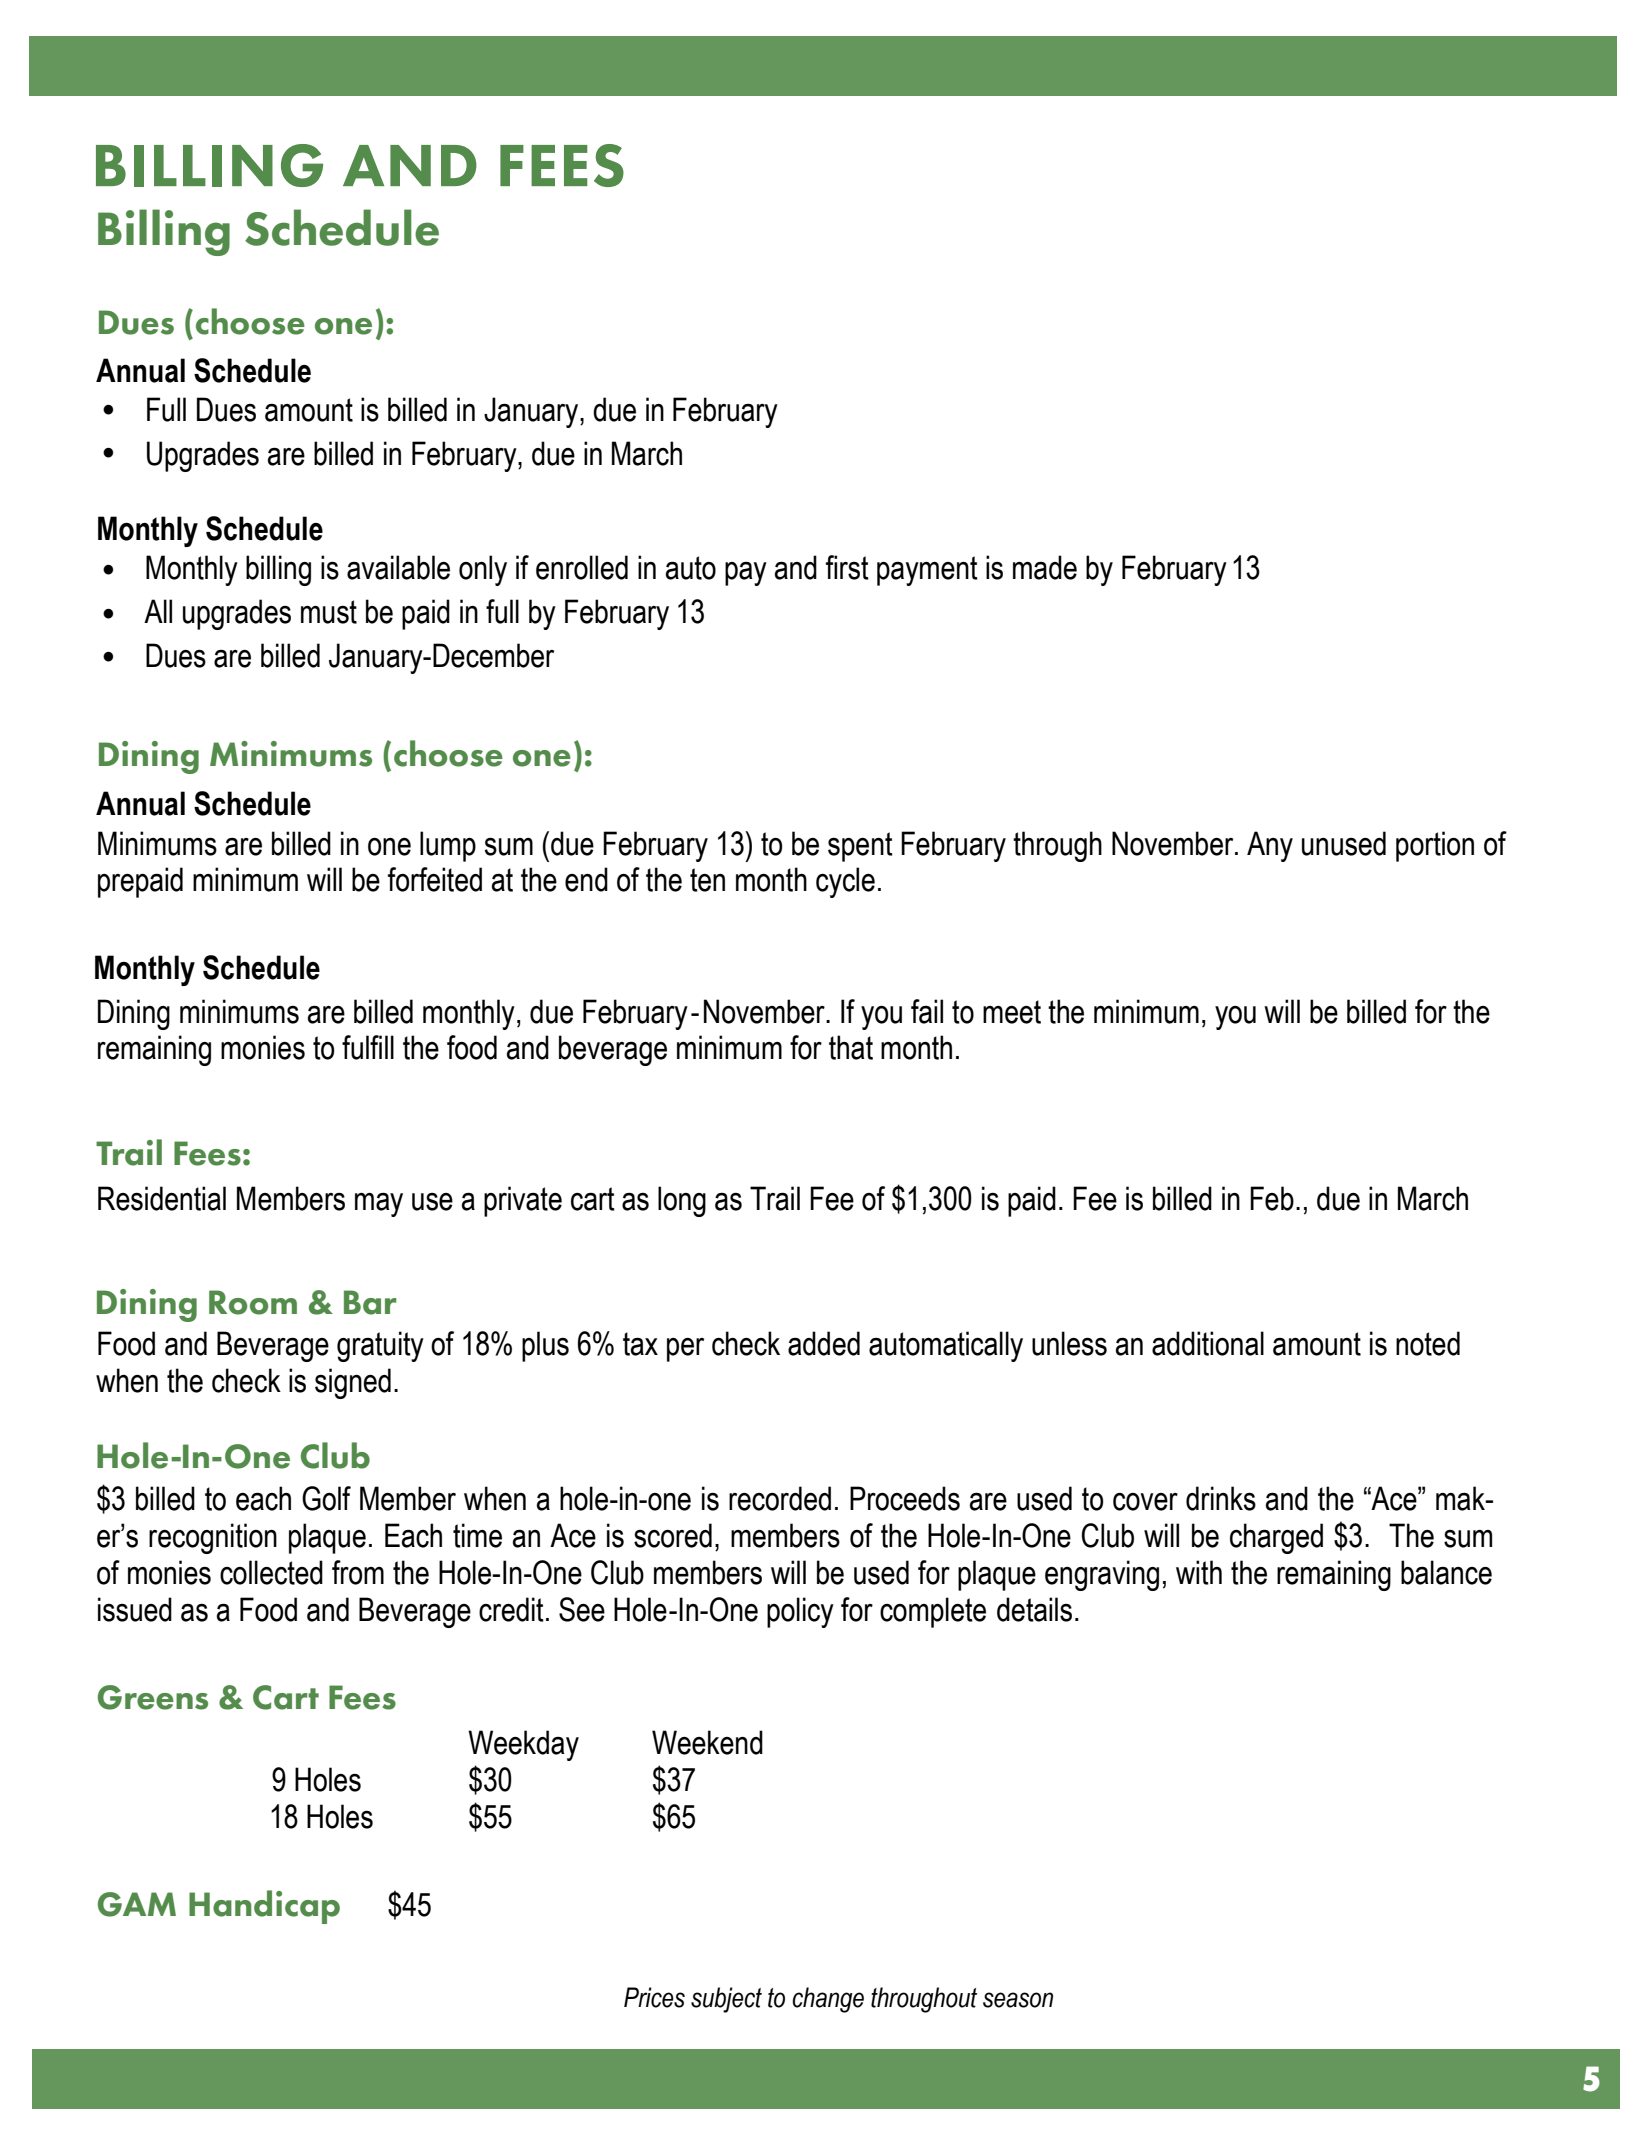 This image has height=2135, width=1650. What do you see at coordinates (1276, 1538) in the image?
I see `charged` at bounding box center [1276, 1538].
